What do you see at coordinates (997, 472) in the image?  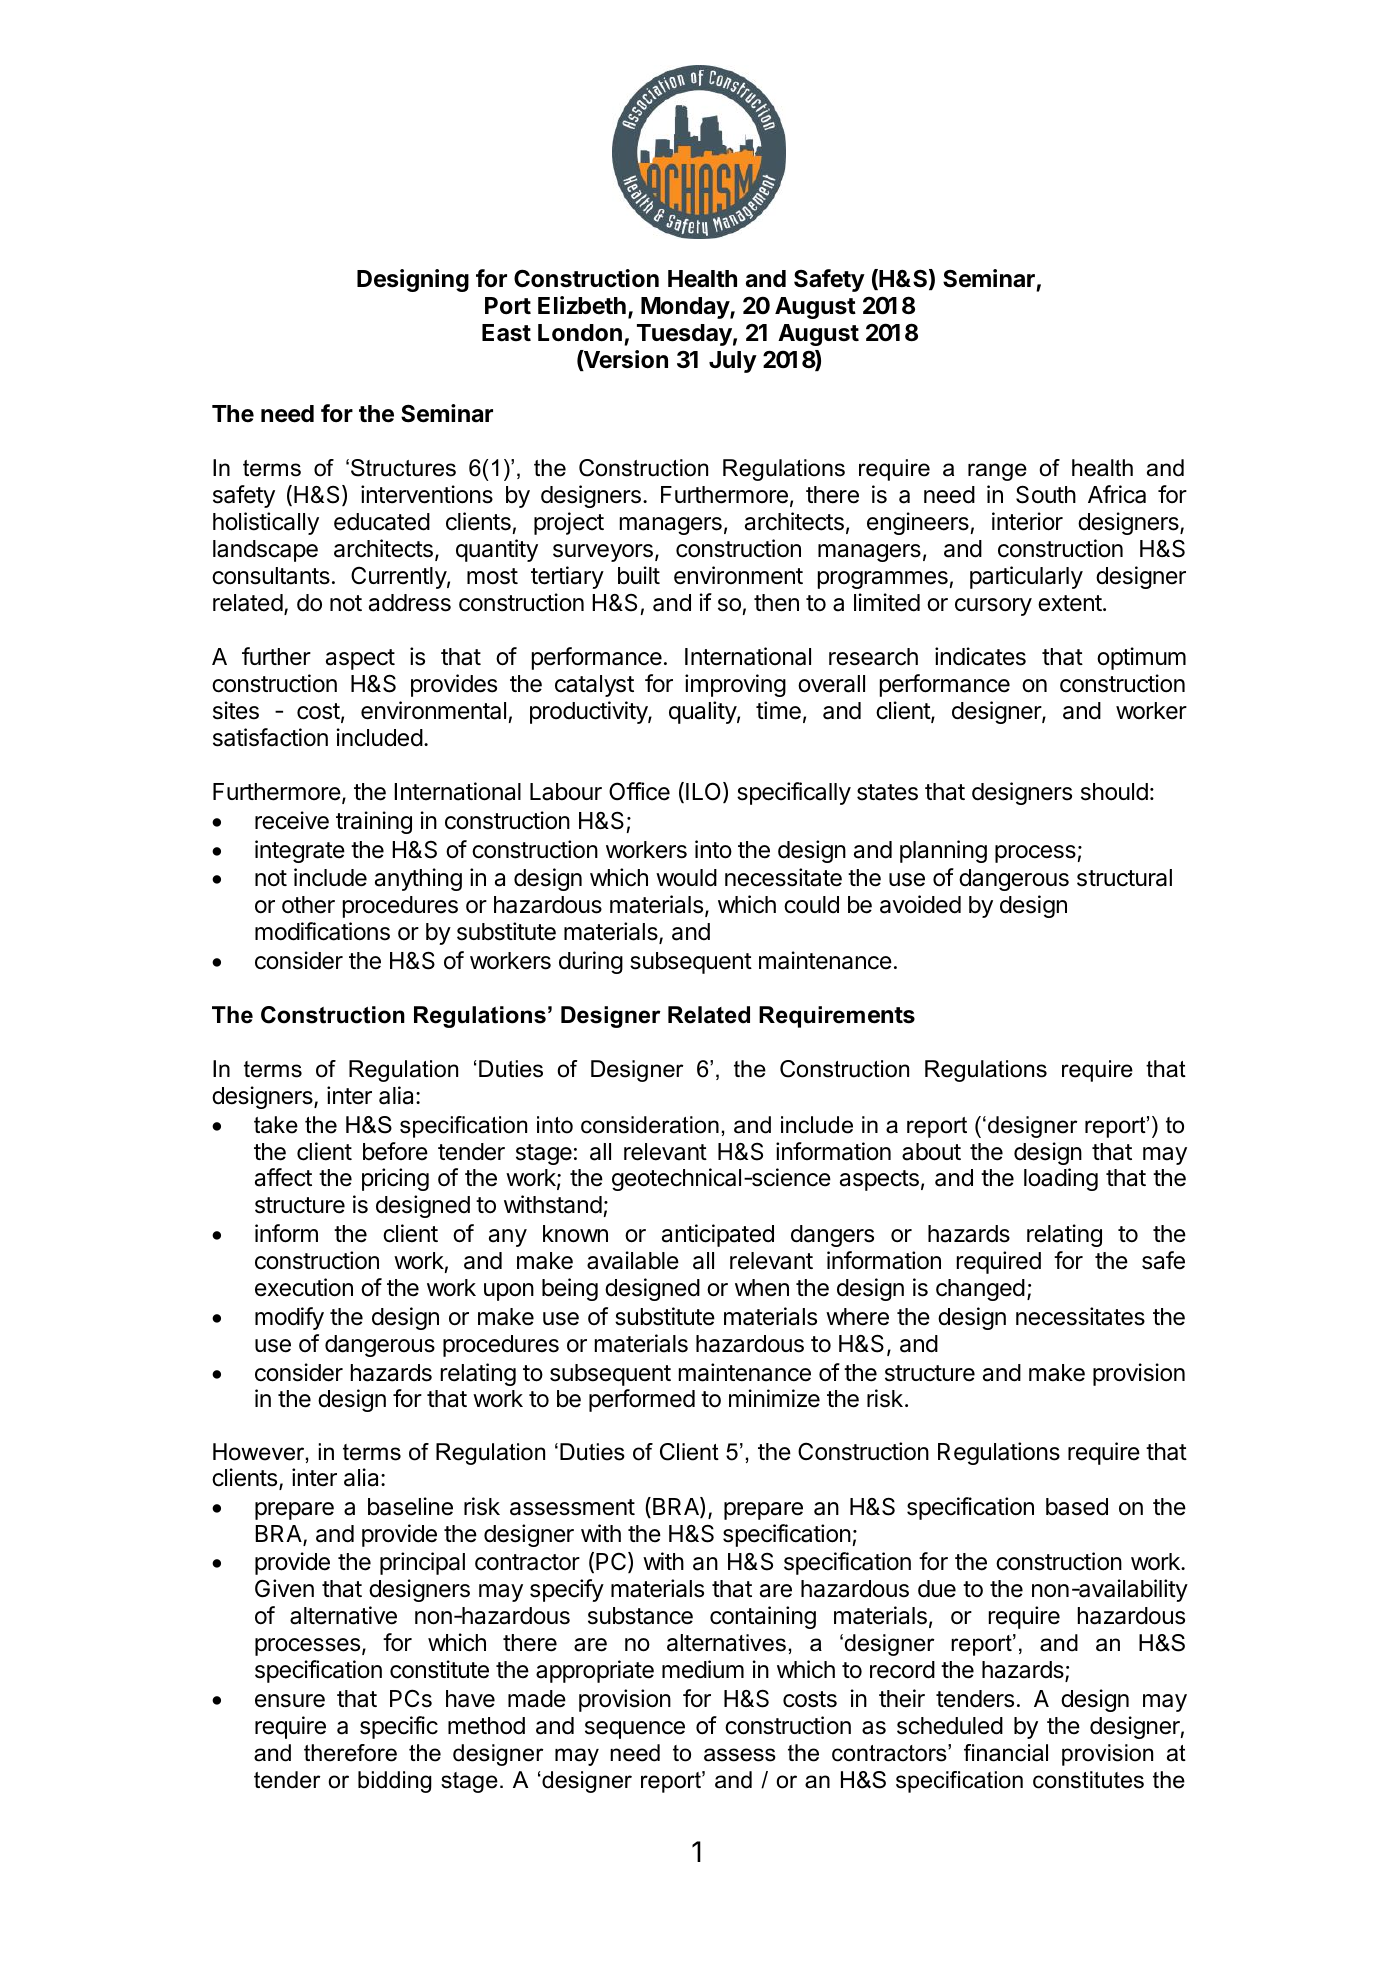 I see `range` at bounding box center [997, 472].
